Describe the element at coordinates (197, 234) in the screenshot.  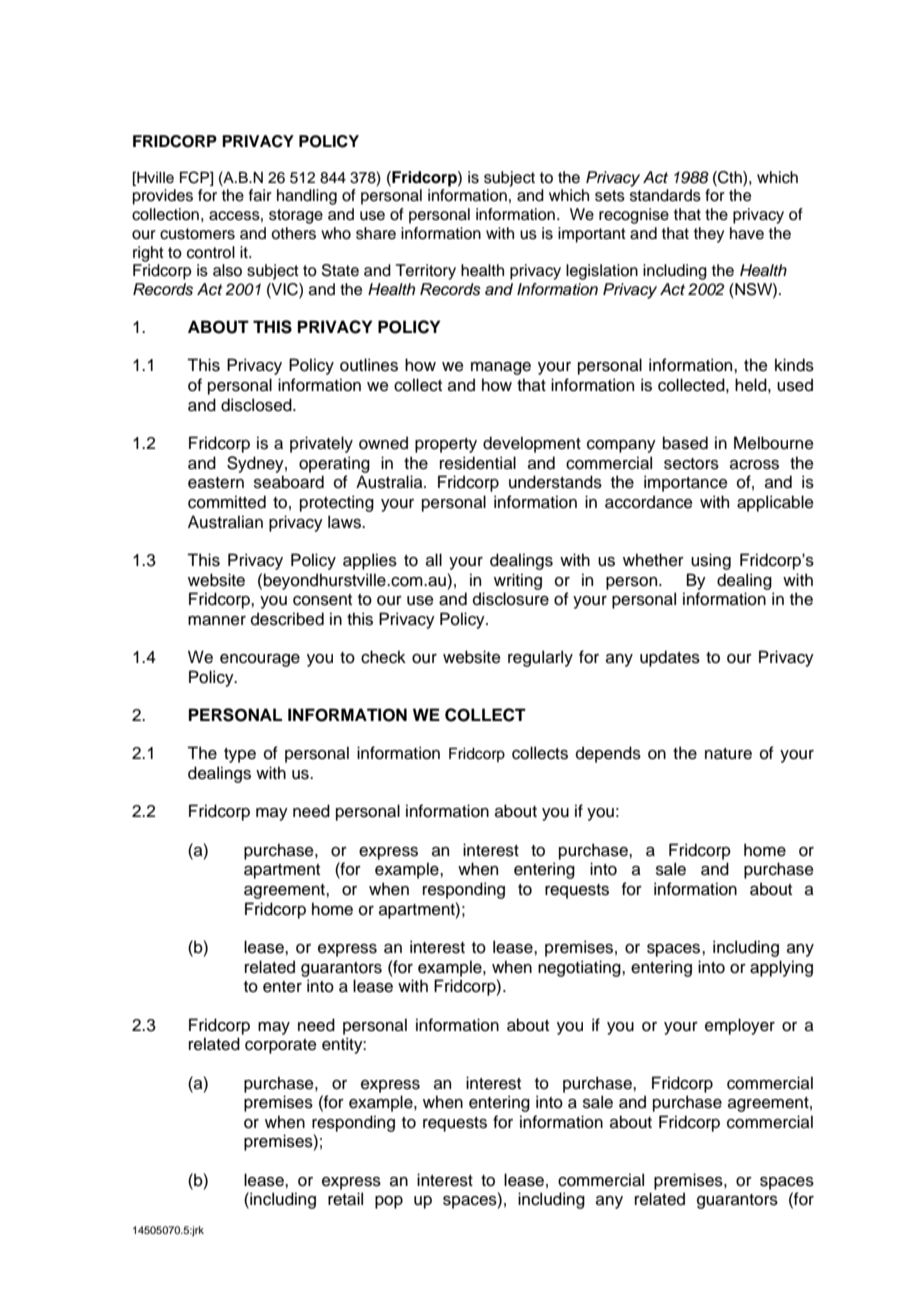
I see `customers` at that location.
